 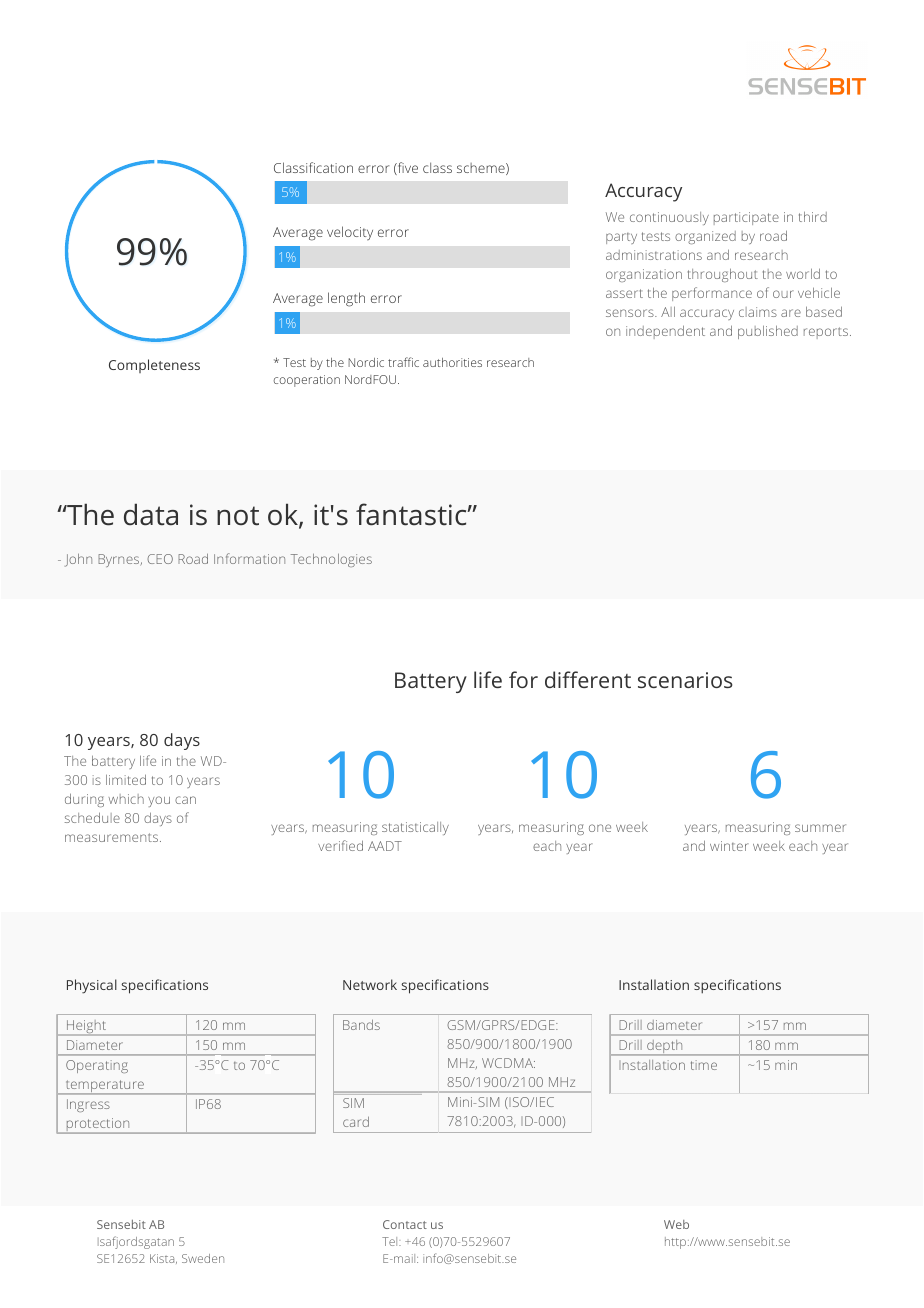 What do you see at coordinates (203, 1258) in the page?
I see `Sweden` at bounding box center [203, 1258].
